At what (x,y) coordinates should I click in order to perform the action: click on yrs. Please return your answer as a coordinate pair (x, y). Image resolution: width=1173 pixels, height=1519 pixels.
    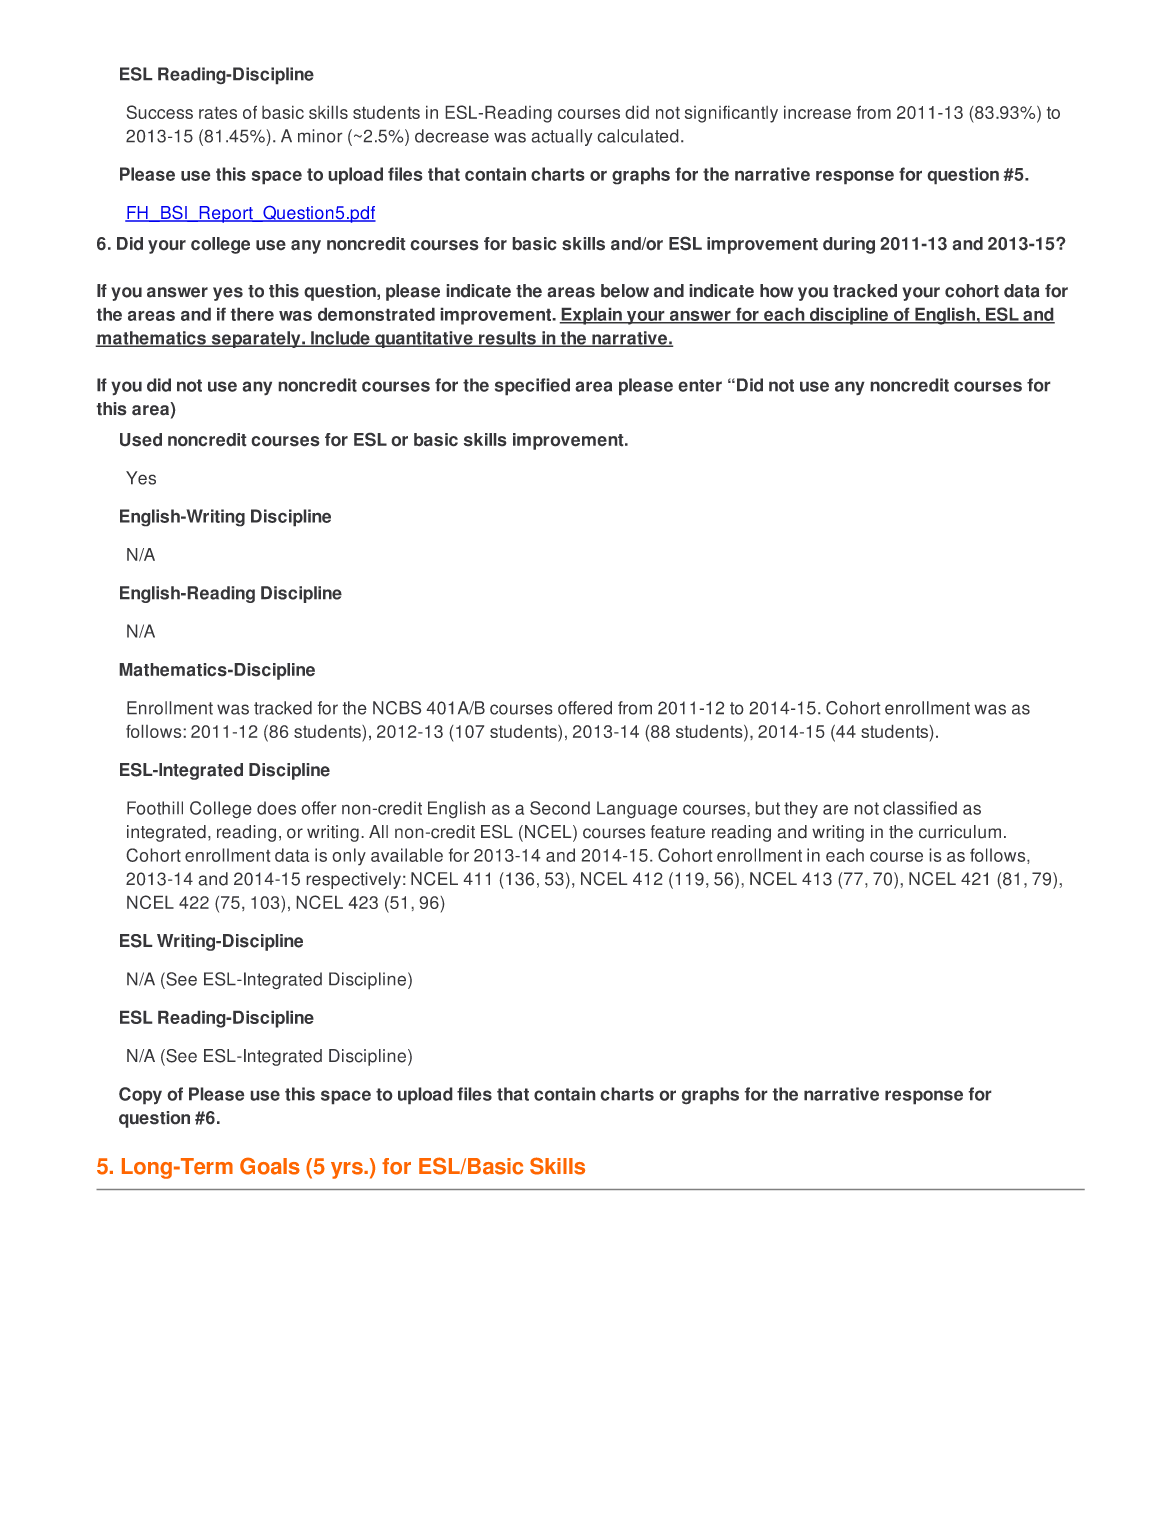
    Looking at the image, I should click on (348, 1170).
